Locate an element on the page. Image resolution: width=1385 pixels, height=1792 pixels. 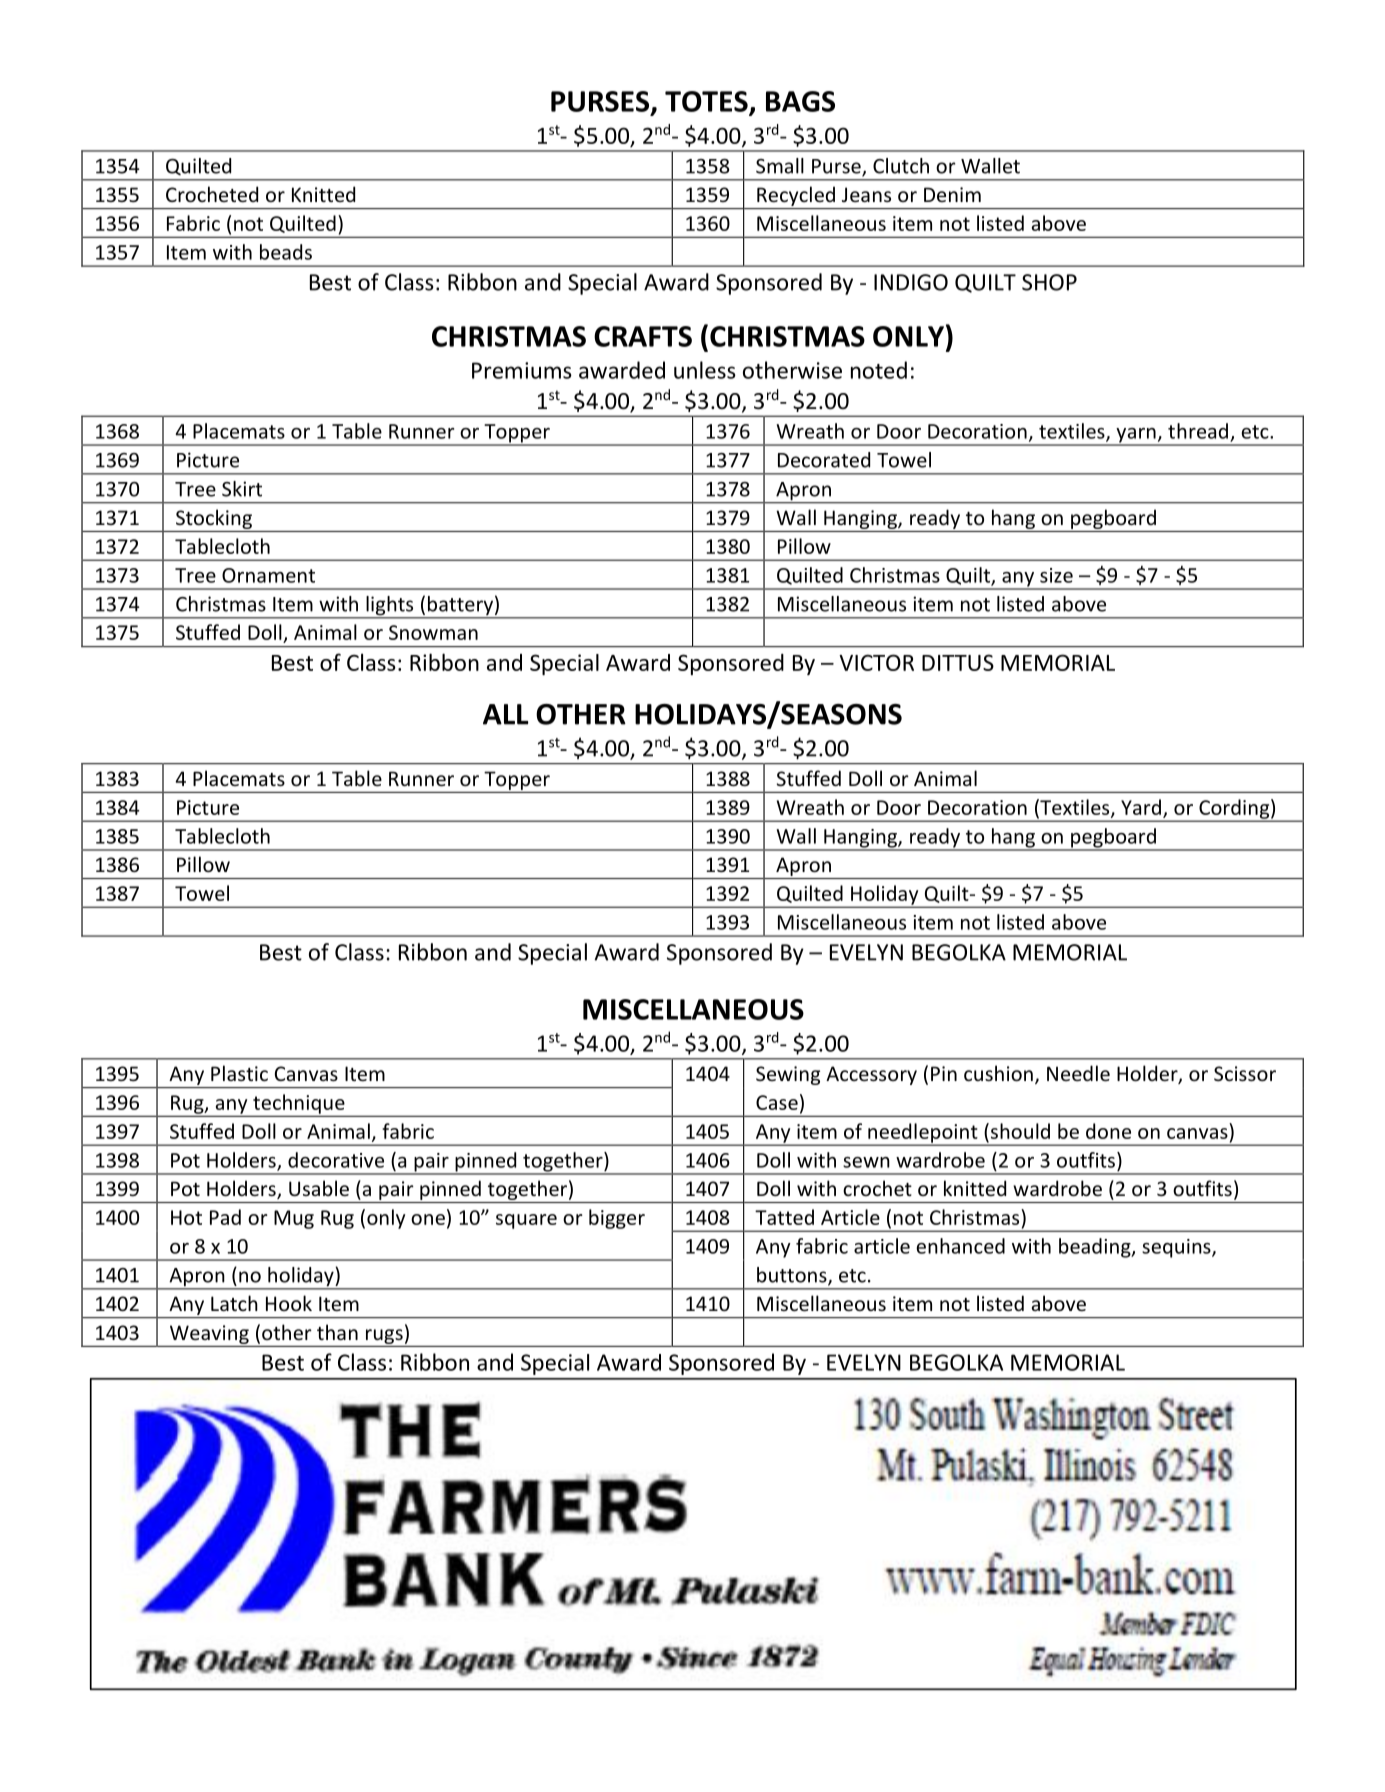
Premiums is located at coordinates (522, 370).
